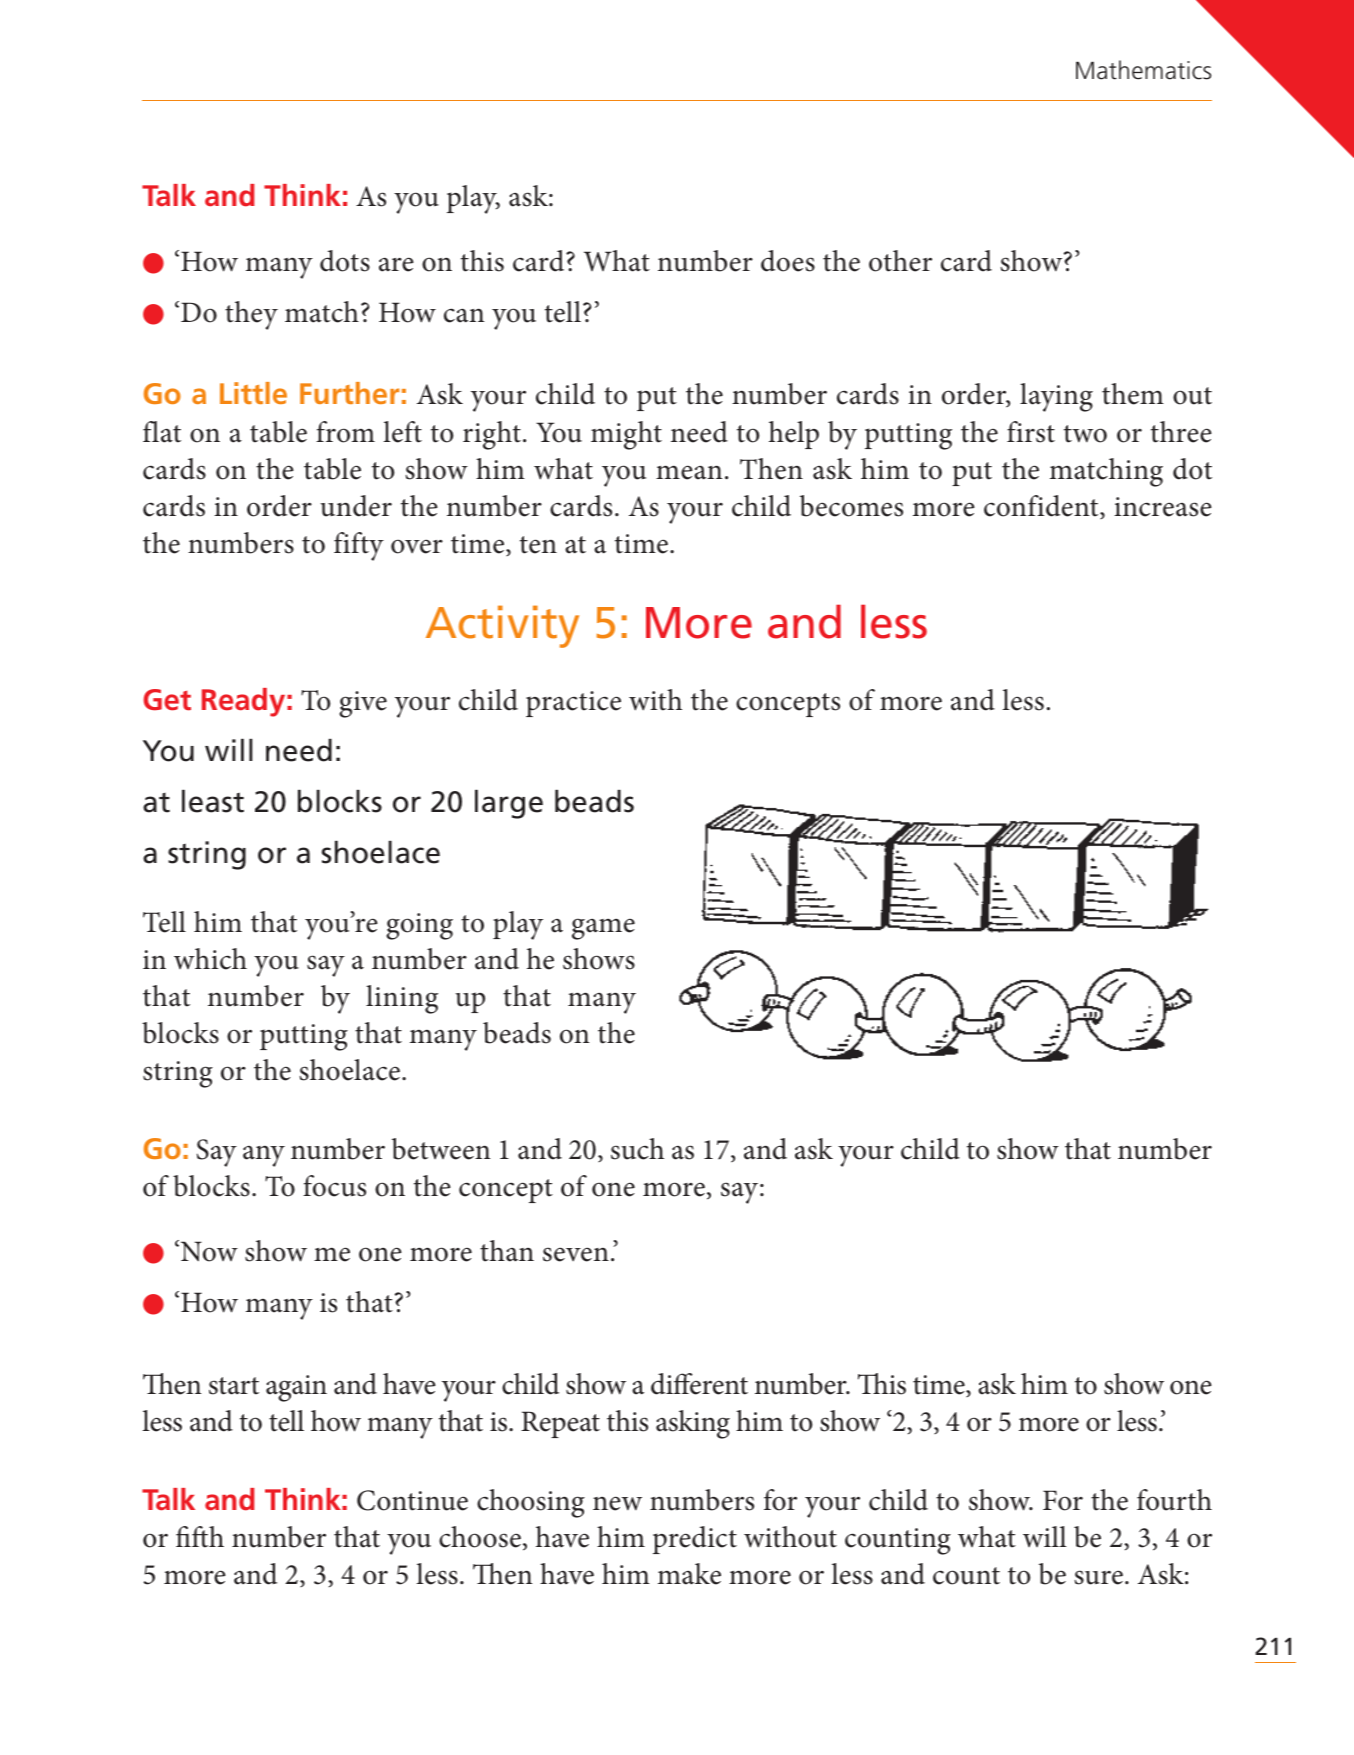  What do you see at coordinates (603, 929) in the screenshot?
I see `game` at bounding box center [603, 929].
